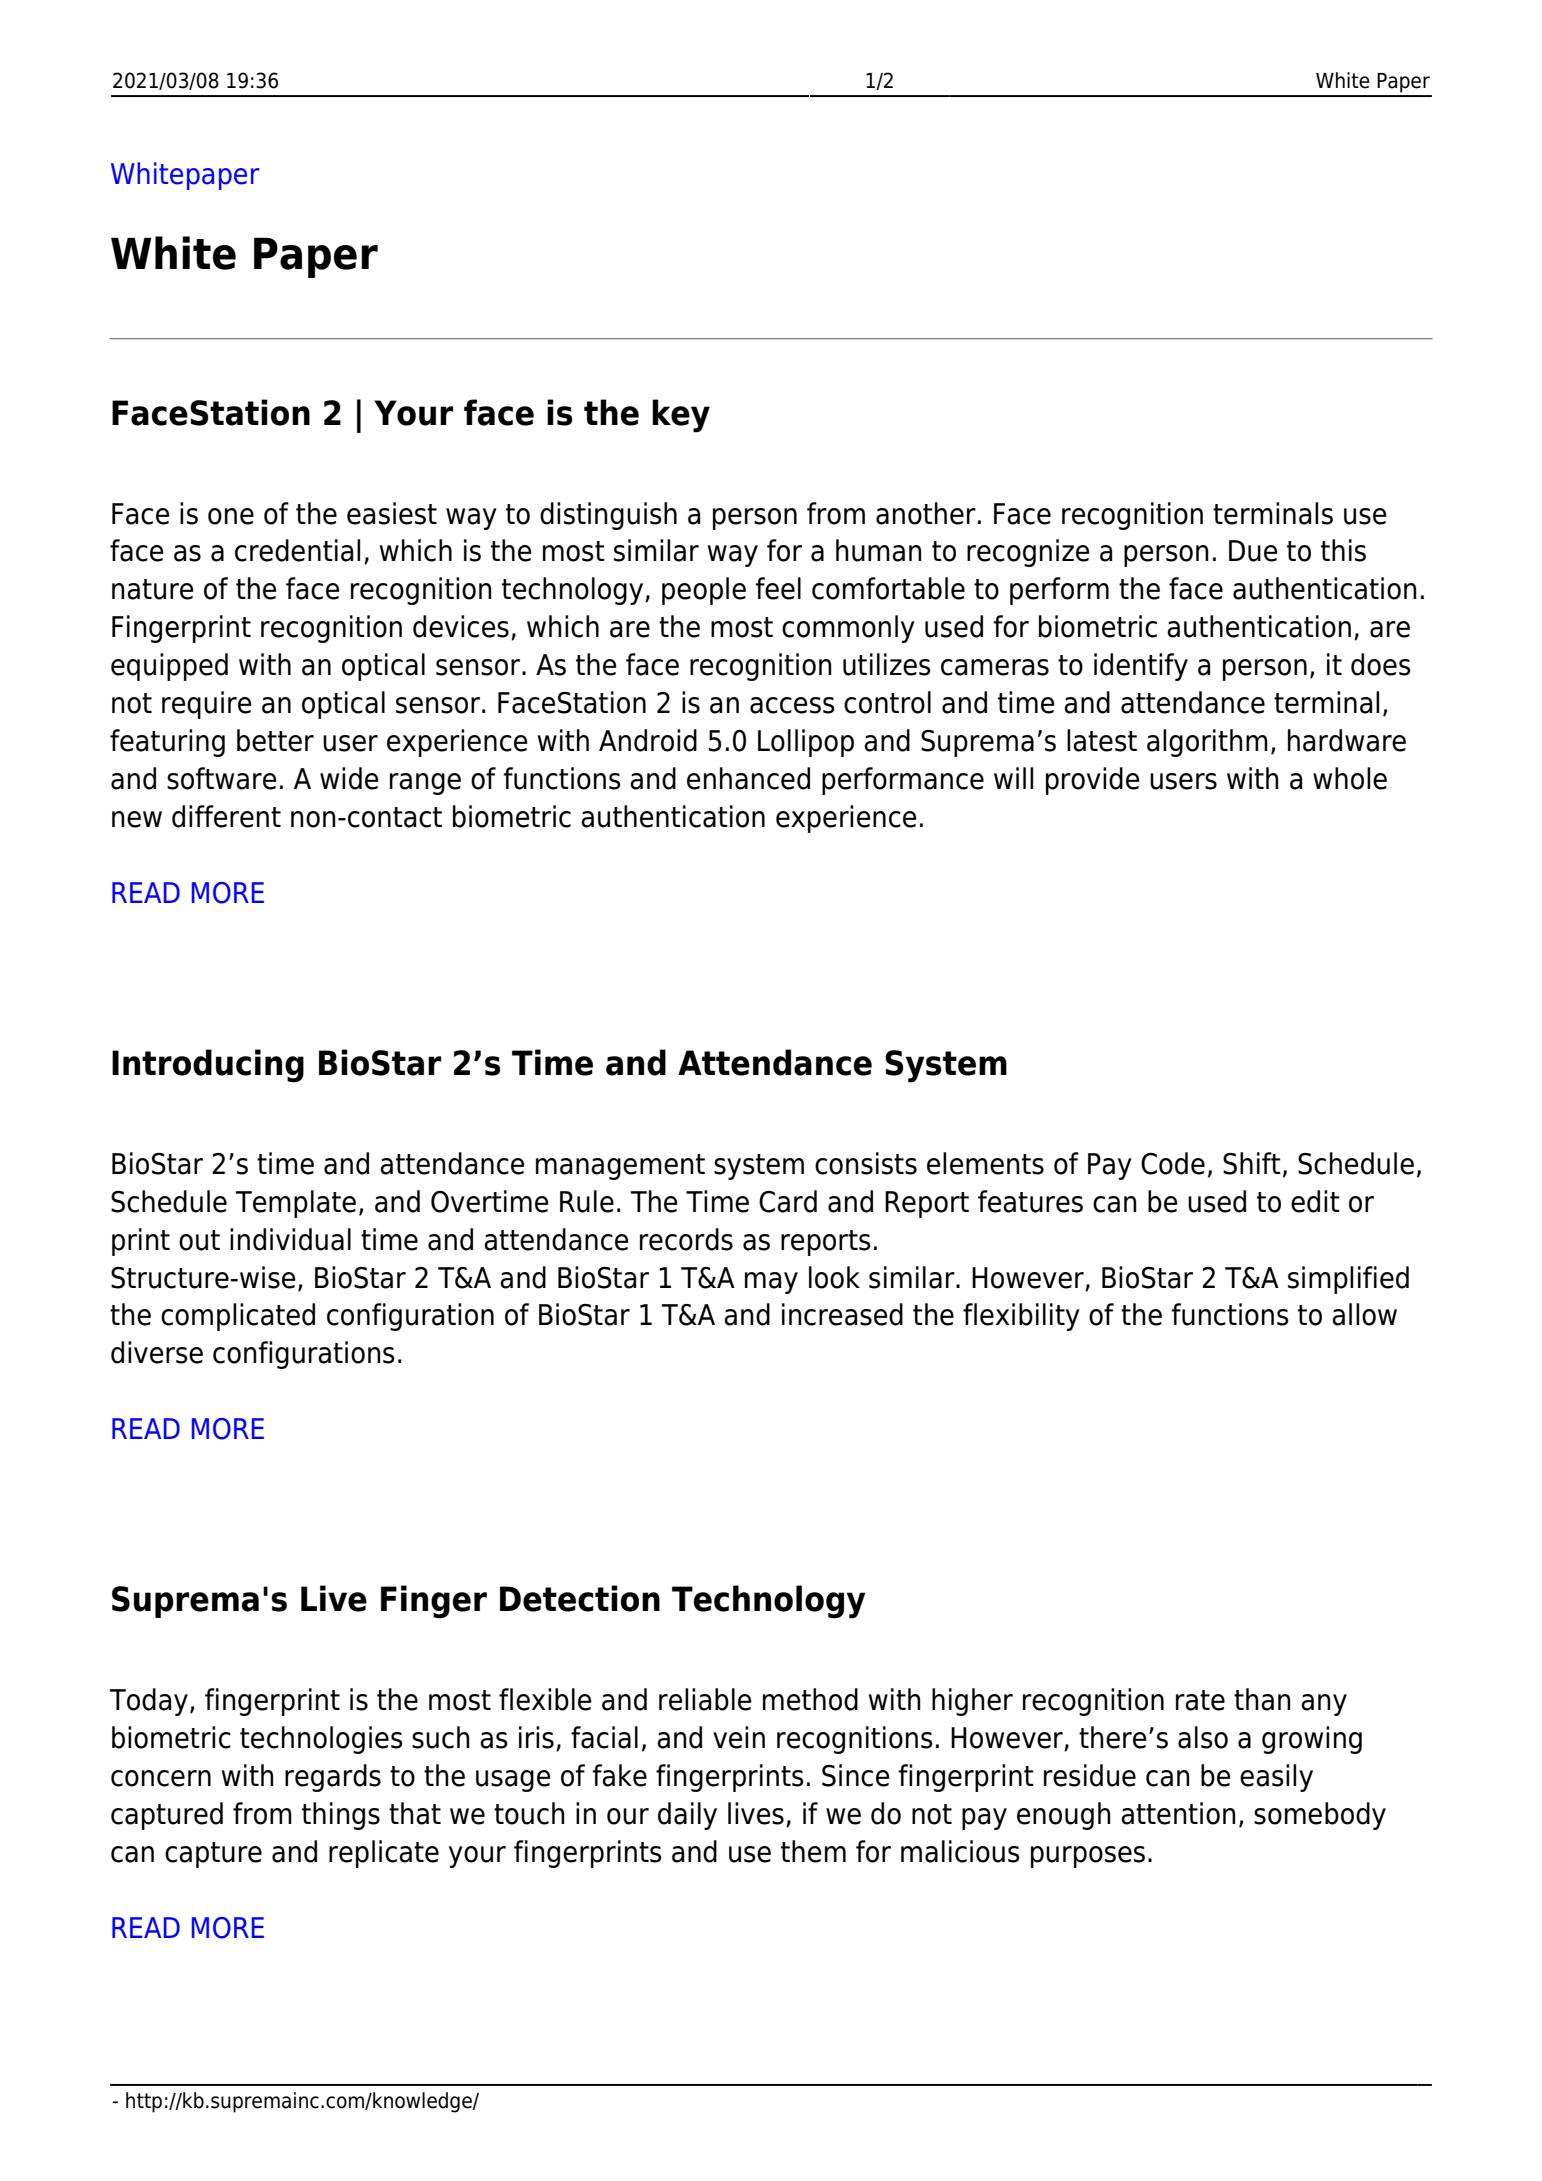  I want to click on Introducing, so click(208, 1066).
